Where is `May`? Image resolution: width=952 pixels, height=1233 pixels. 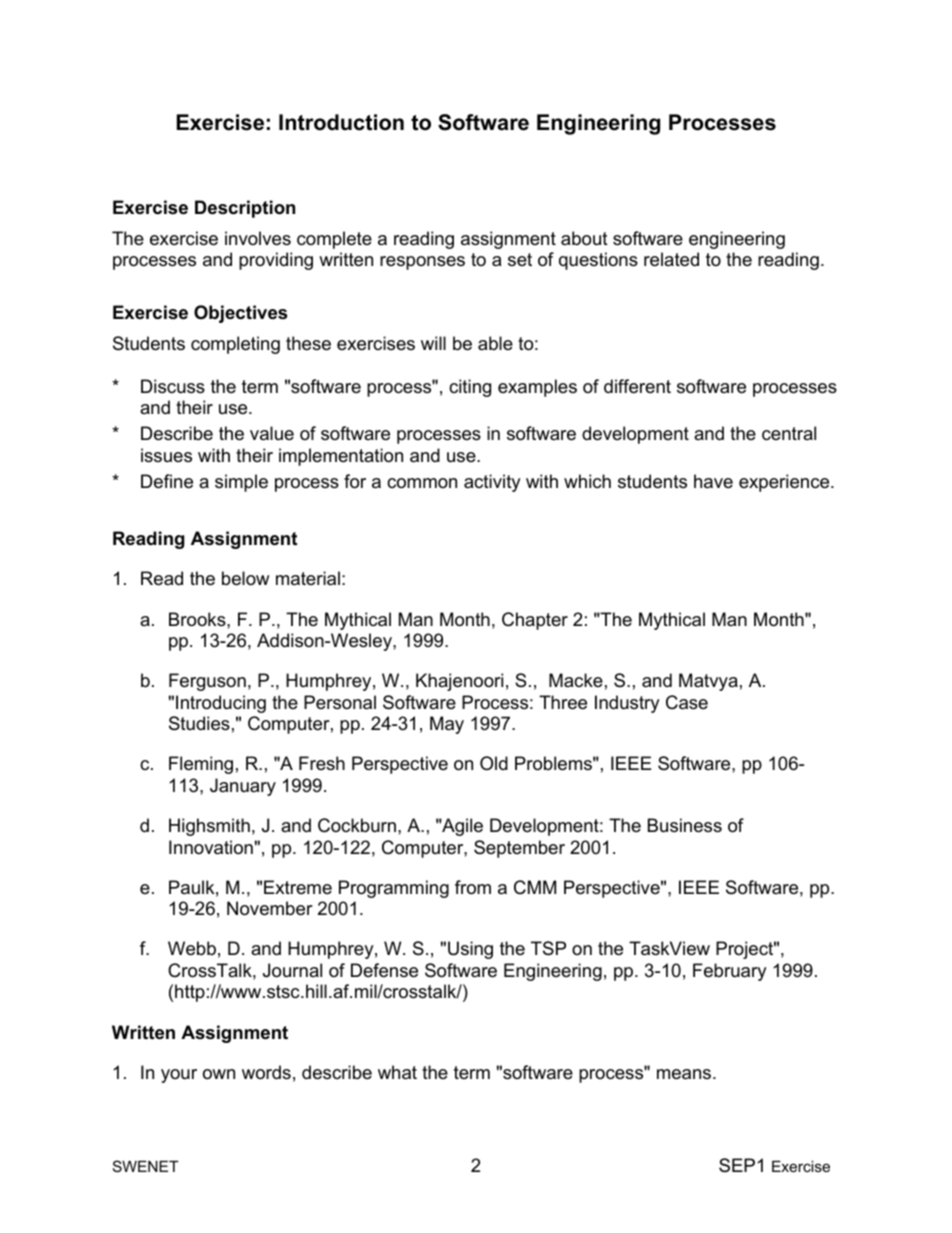 May is located at coordinates (447, 725).
